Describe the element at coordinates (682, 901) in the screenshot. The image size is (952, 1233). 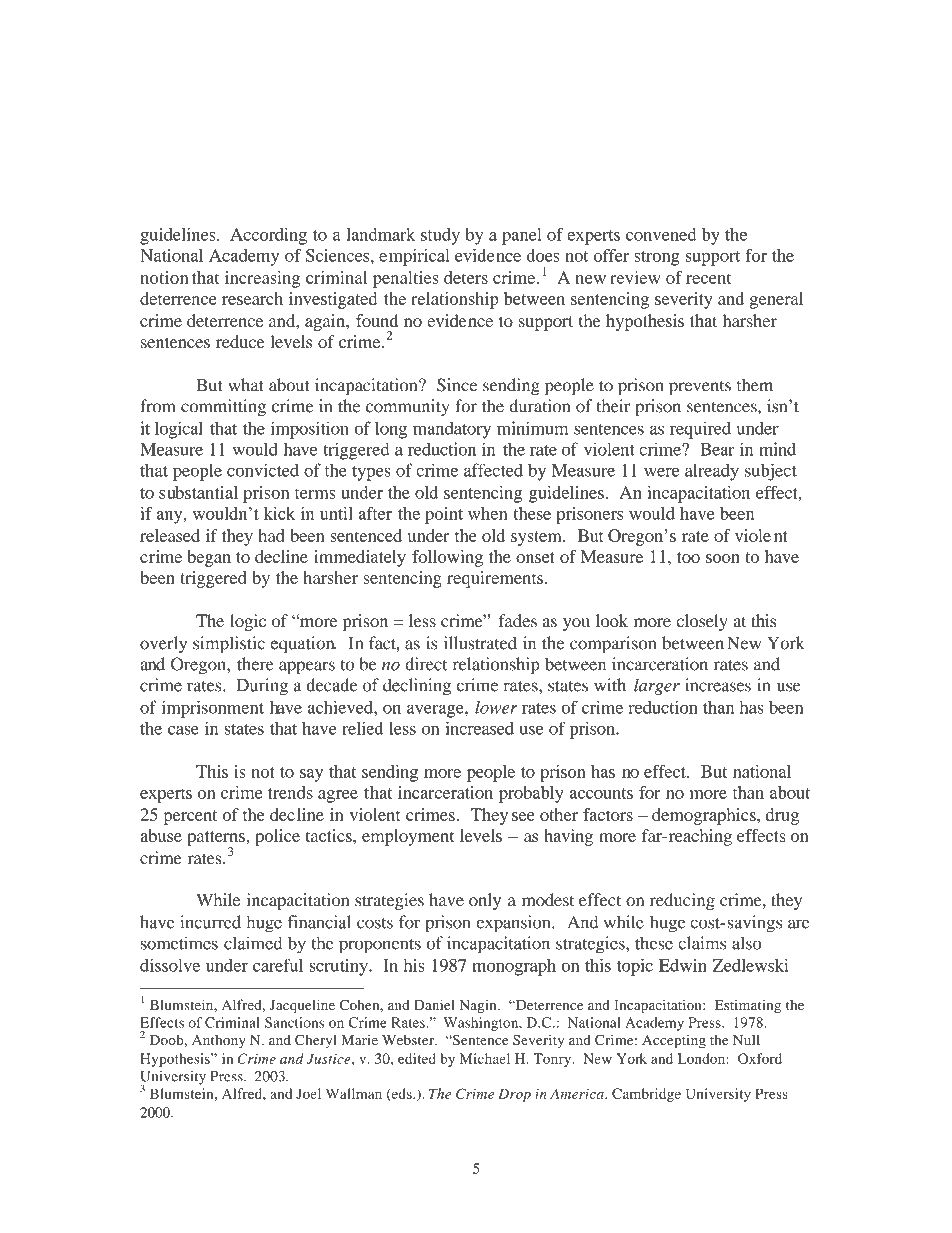
I see `reducing` at that location.
